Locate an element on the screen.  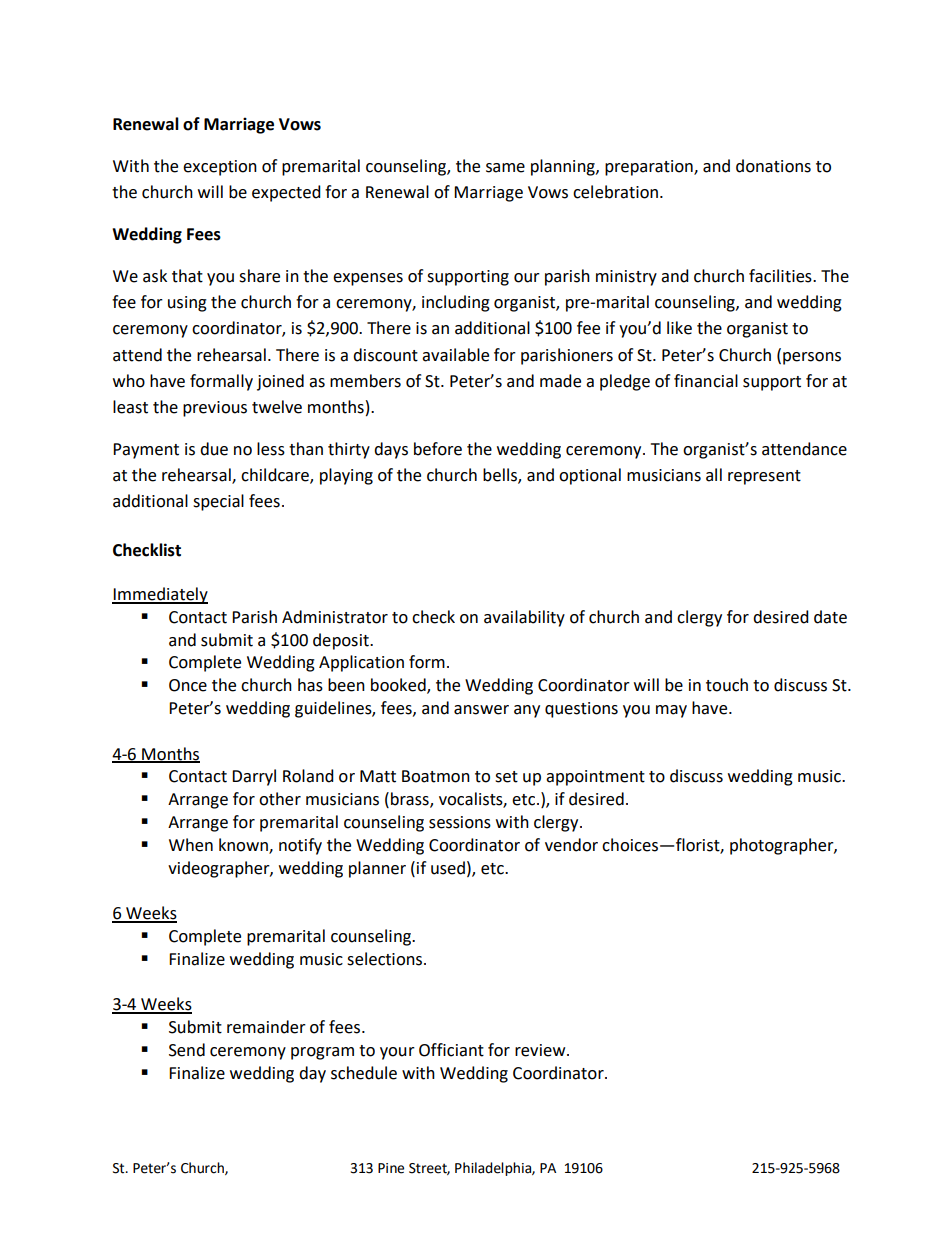
same is located at coordinates (505, 168).
